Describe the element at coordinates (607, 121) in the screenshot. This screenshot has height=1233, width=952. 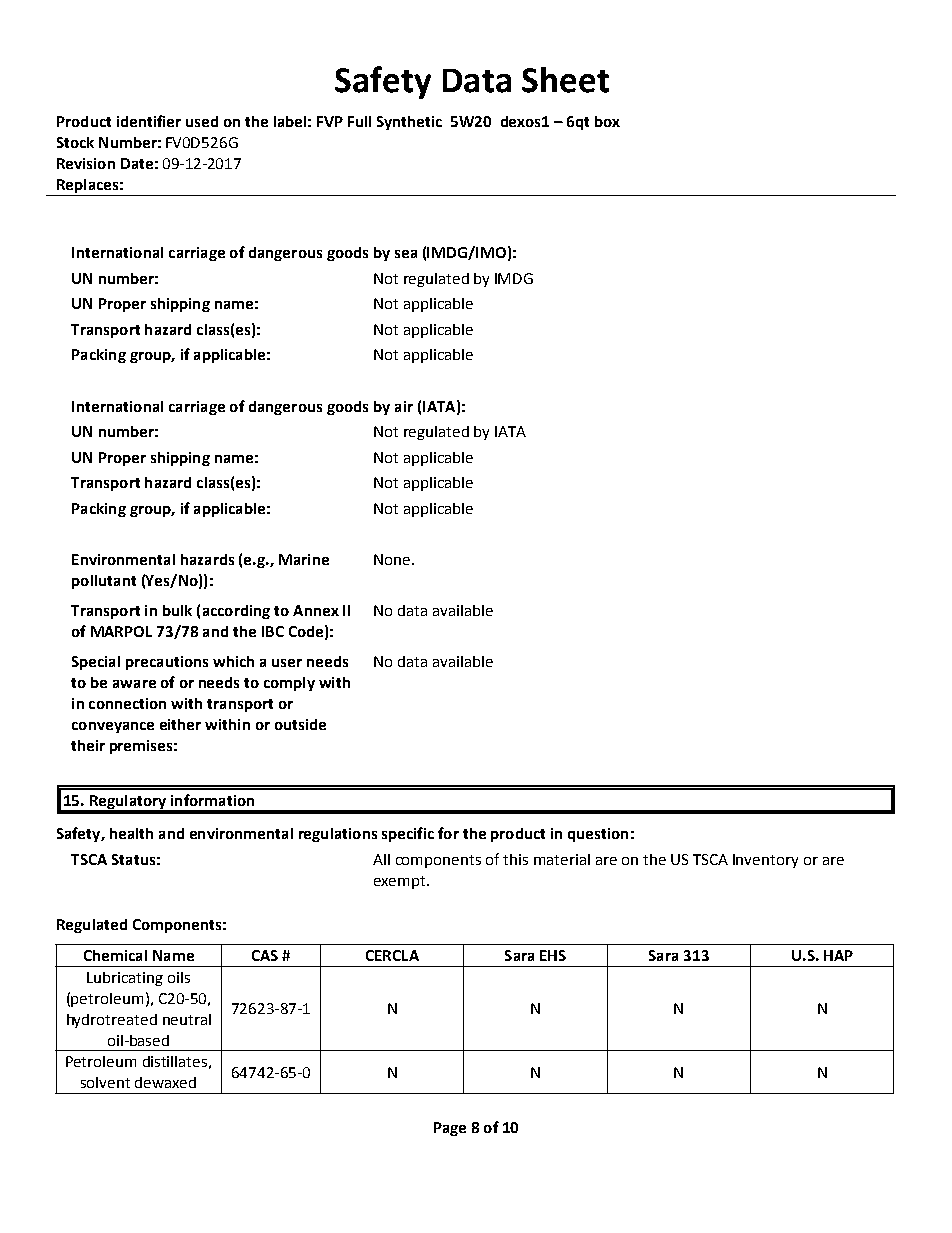
I see `box` at that location.
